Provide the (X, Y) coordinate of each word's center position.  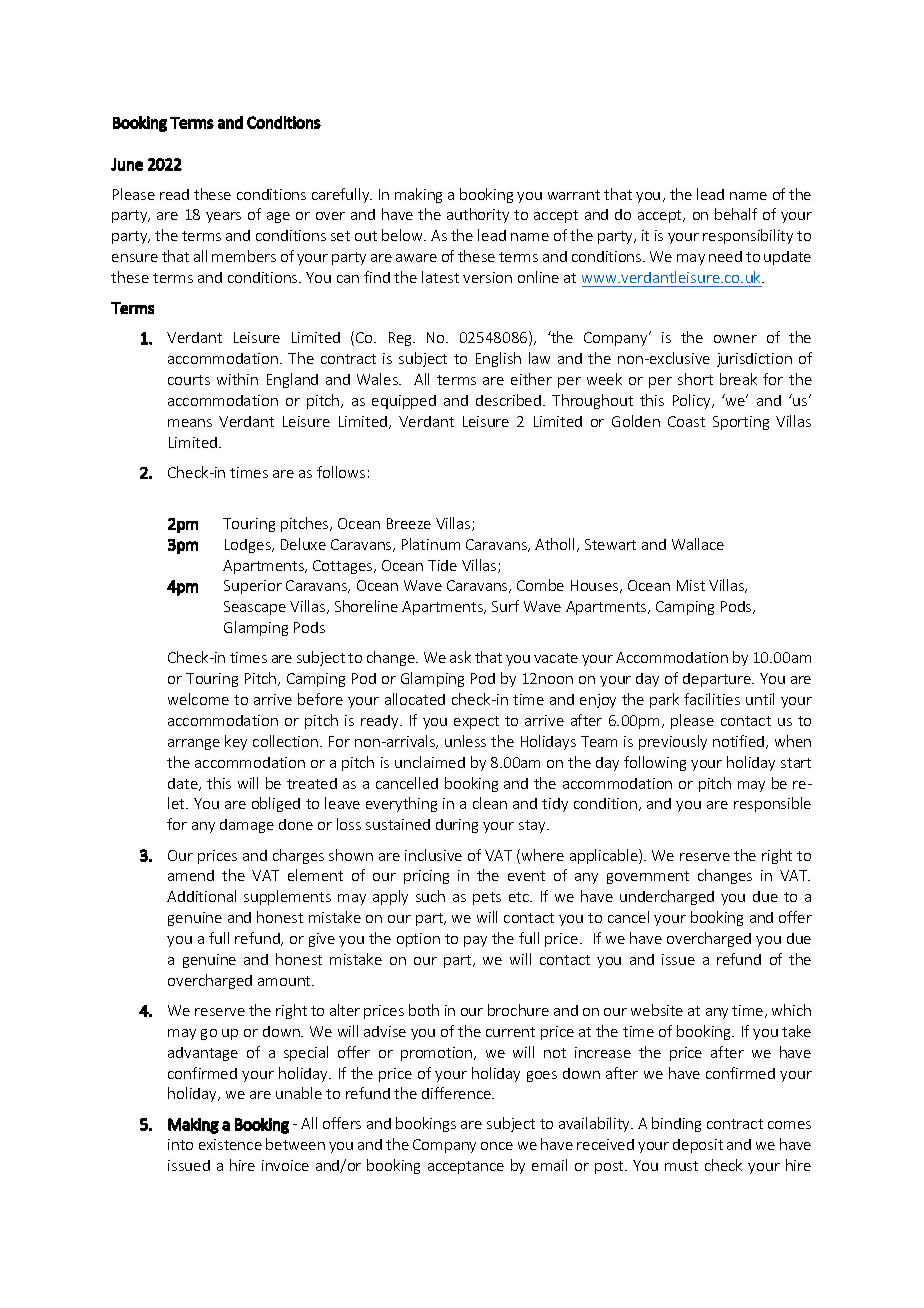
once (497, 1146)
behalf (736, 214)
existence (230, 1144)
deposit (698, 1146)
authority (478, 215)
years (223, 217)
